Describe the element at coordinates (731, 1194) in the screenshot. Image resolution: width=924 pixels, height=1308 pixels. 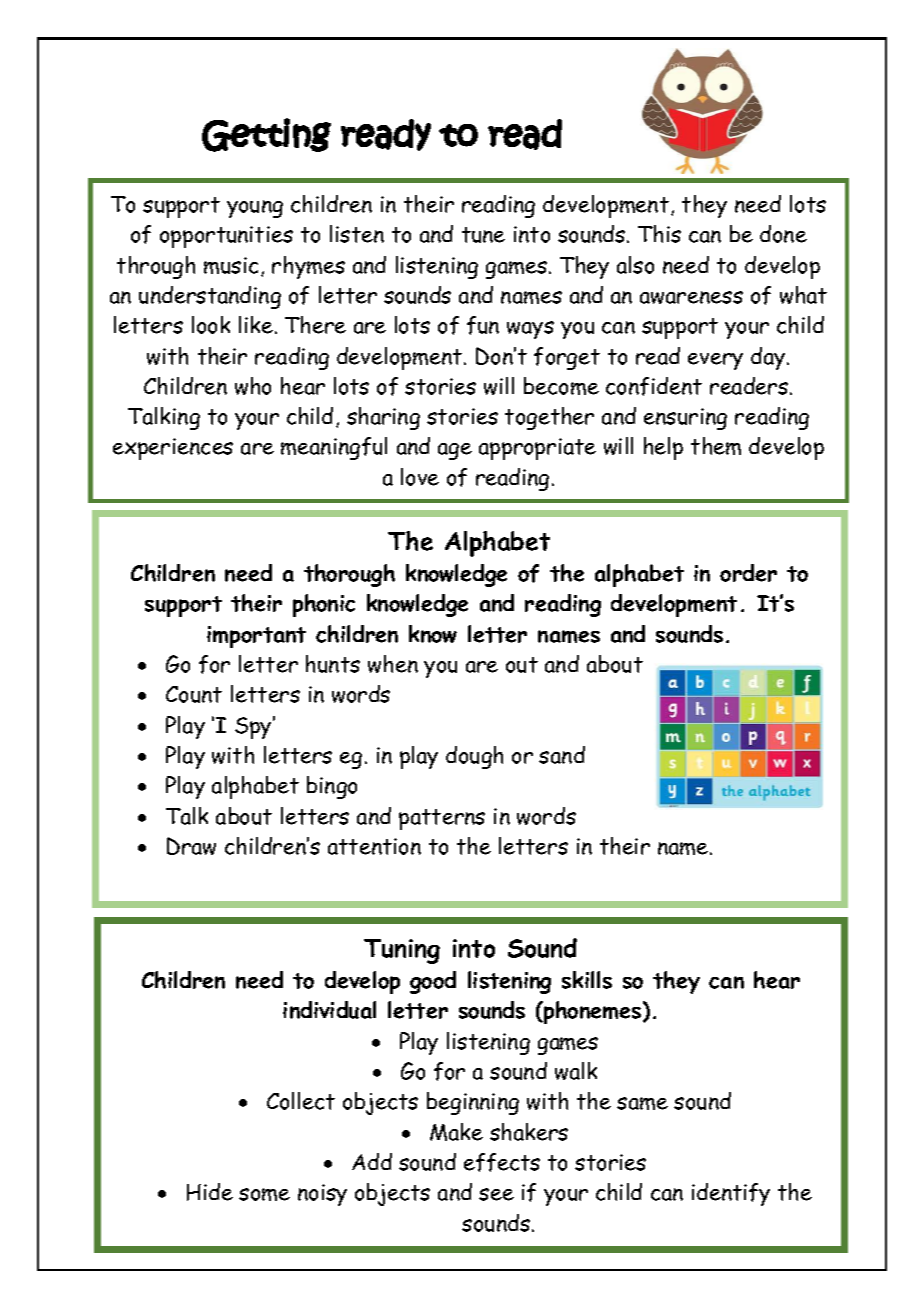
I see `identify` at that location.
